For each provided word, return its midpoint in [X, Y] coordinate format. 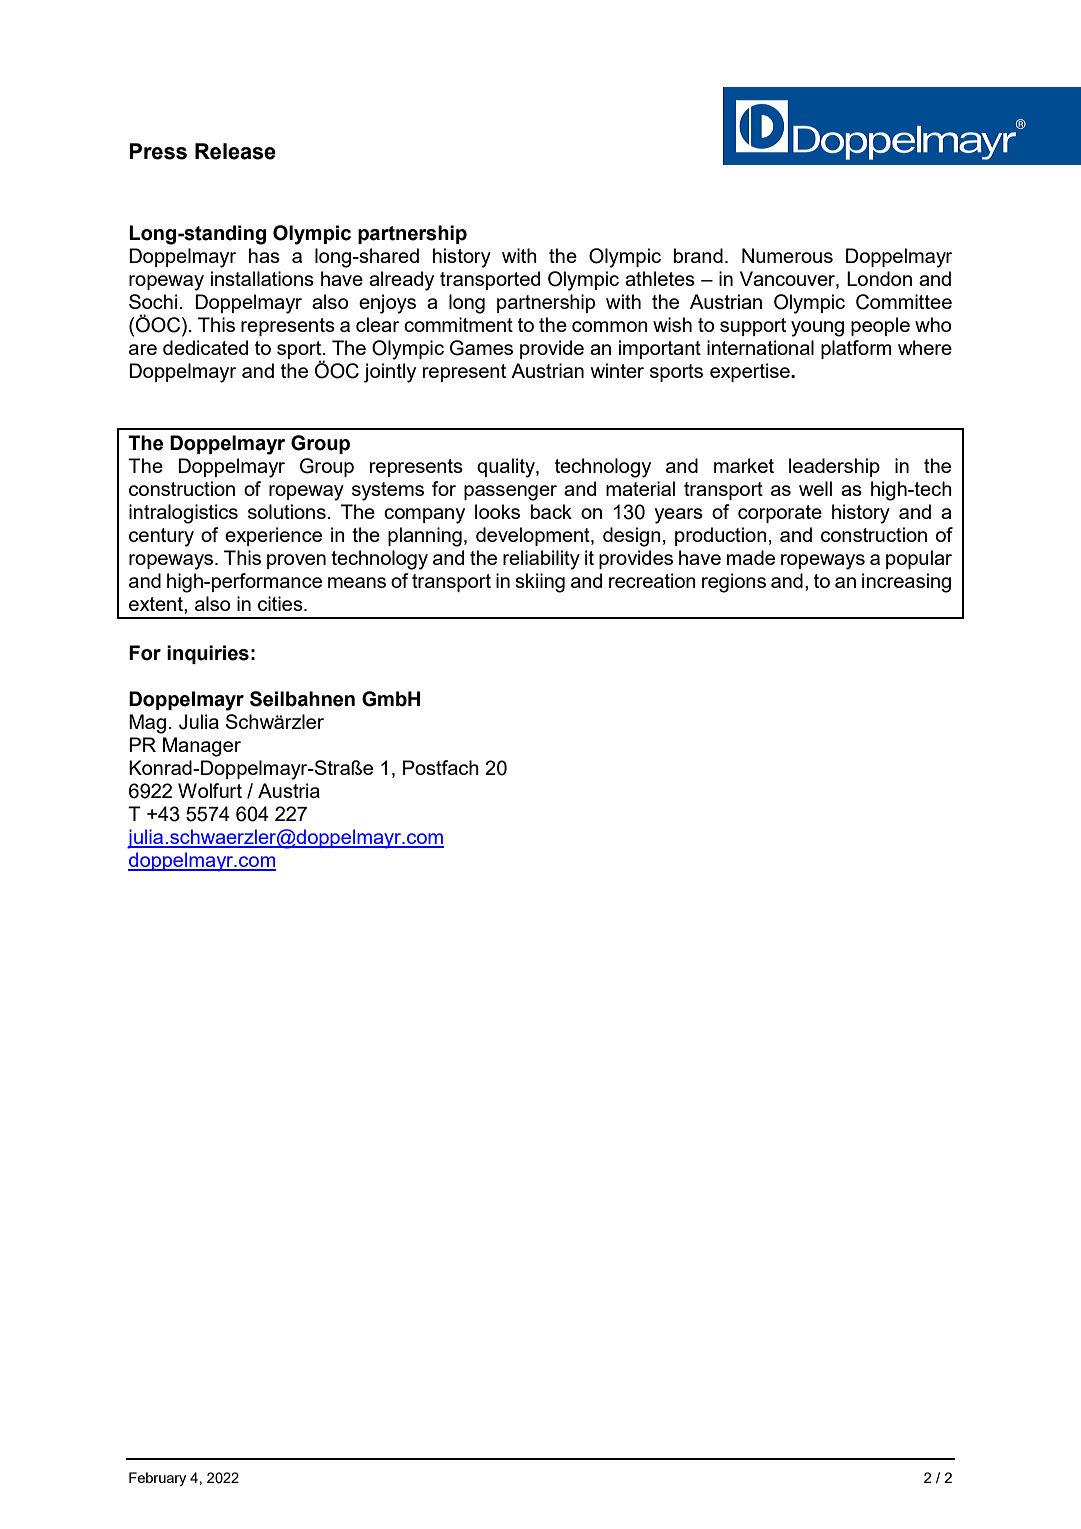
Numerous [787, 255]
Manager [202, 747]
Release [235, 151]
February [157, 1479]
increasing [906, 583]
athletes [660, 278]
